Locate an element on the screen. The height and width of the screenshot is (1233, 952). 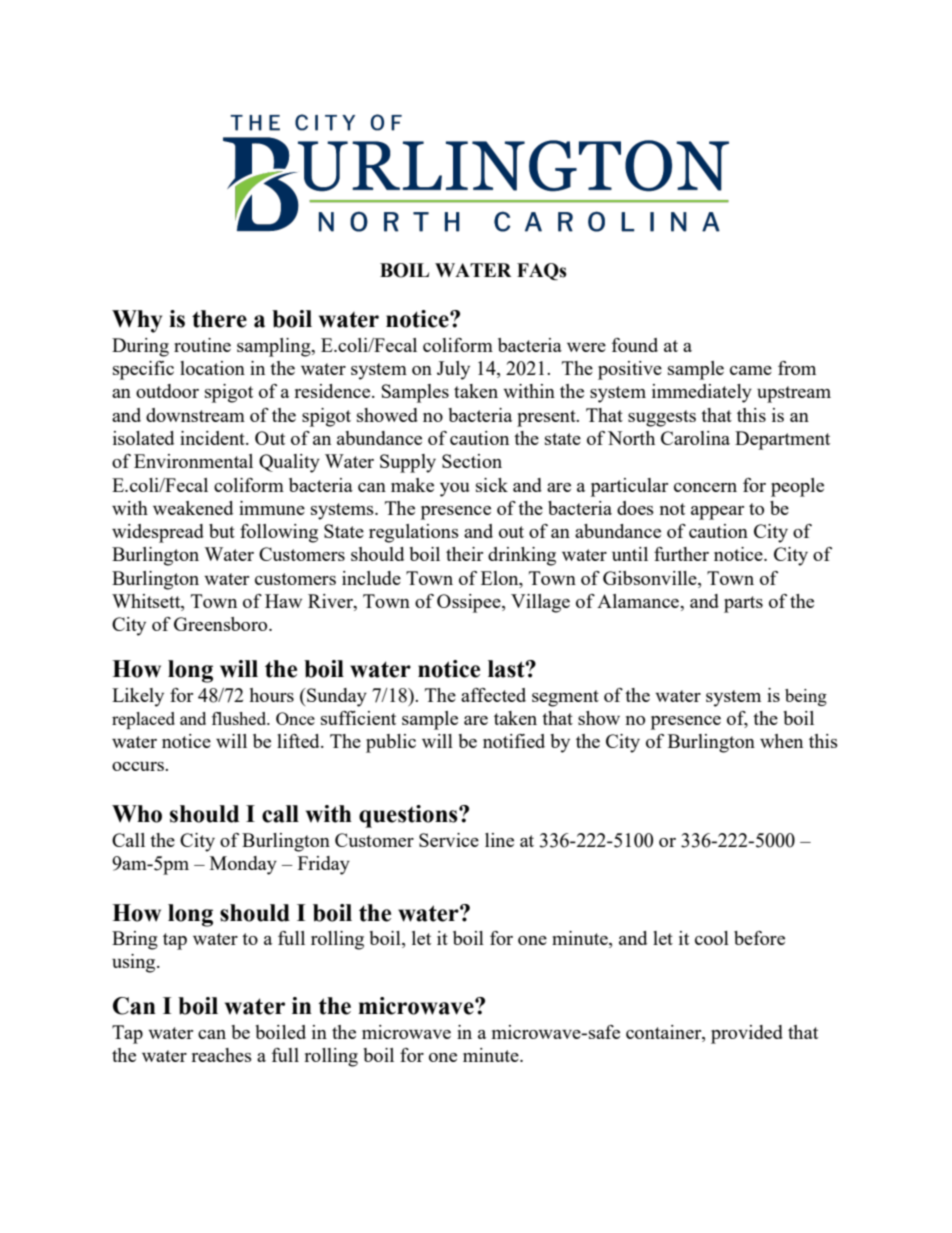
routine is located at coordinates (202, 345).
